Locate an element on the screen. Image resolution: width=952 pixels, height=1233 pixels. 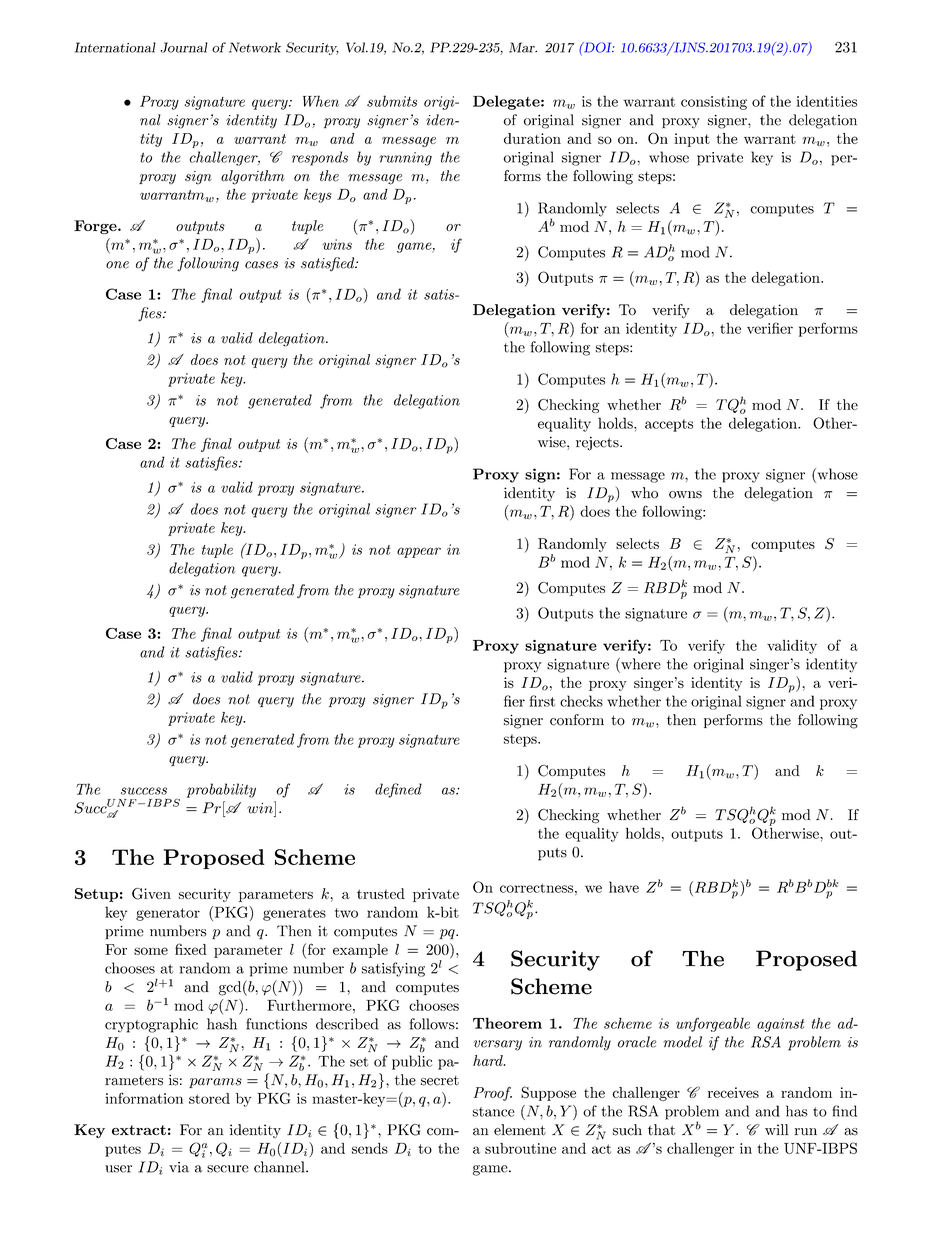
defined is located at coordinates (398, 790).
